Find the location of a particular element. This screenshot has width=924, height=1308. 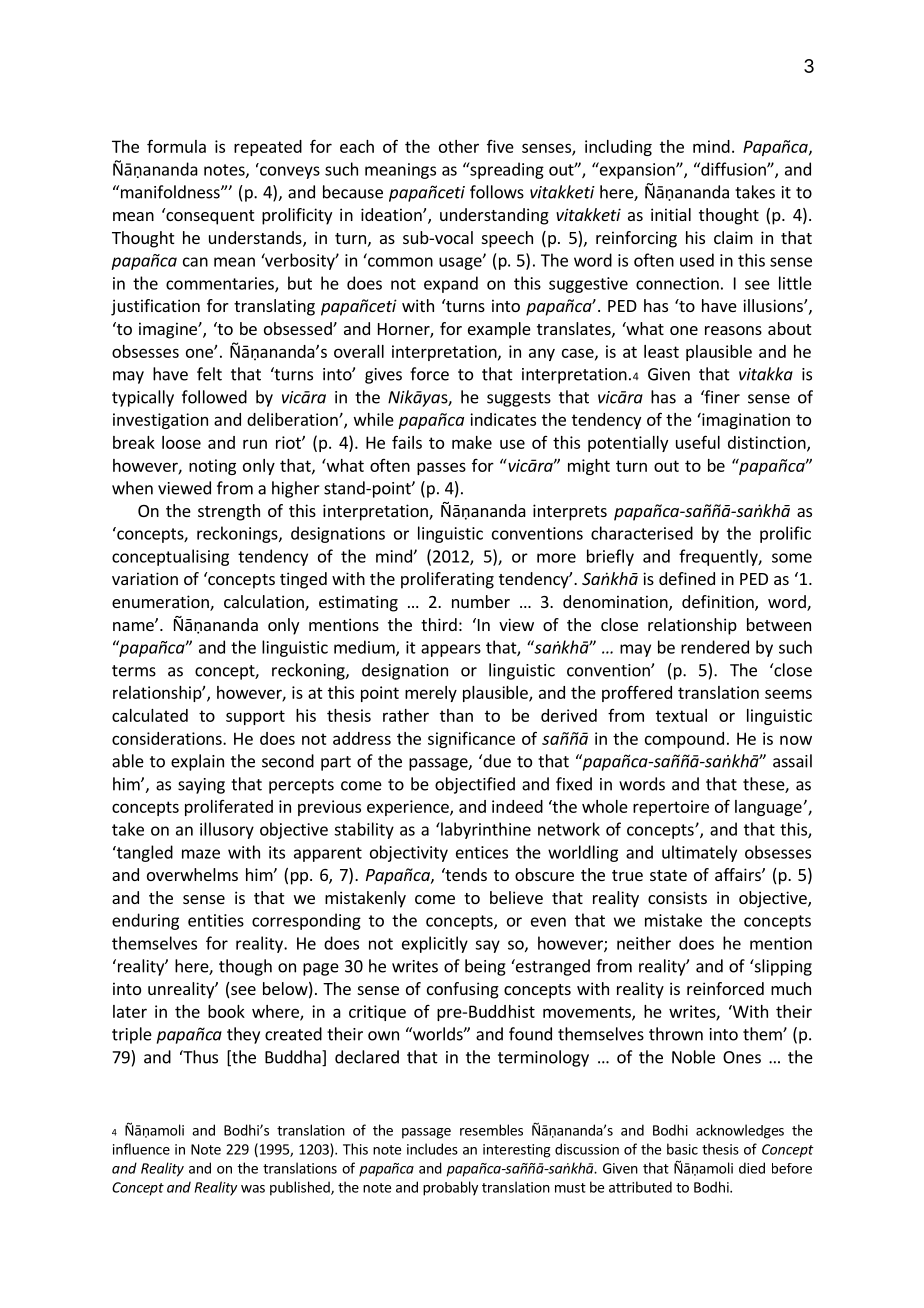

was is located at coordinates (253, 1189).
